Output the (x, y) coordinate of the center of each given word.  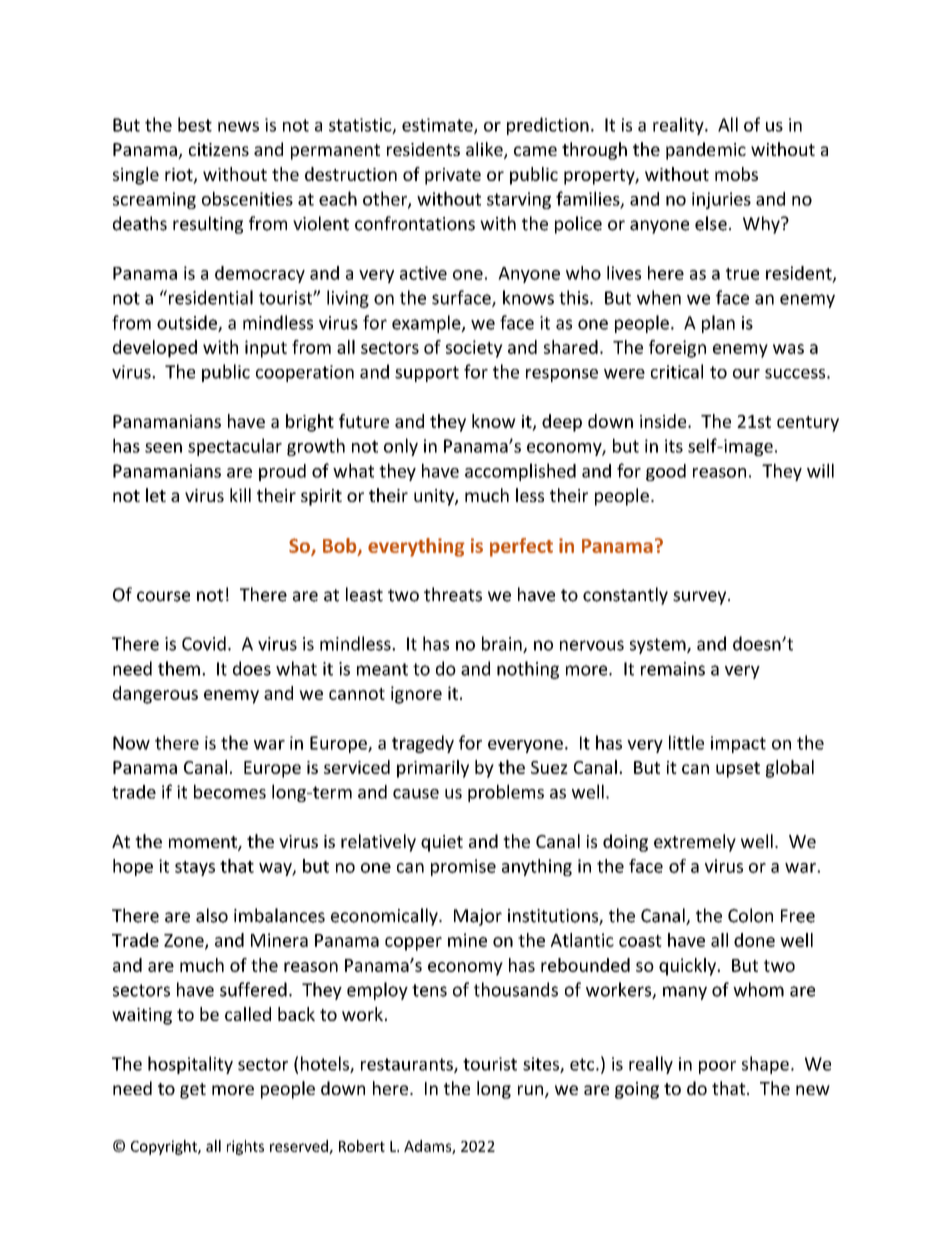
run (532, 1091)
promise (463, 867)
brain (503, 644)
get (193, 1091)
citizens (219, 149)
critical (677, 371)
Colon (750, 915)
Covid (204, 643)
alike (485, 150)
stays (195, 868)
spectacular (235, 447)
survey (701, 598)
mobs (736, 174)
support (427, 374)
